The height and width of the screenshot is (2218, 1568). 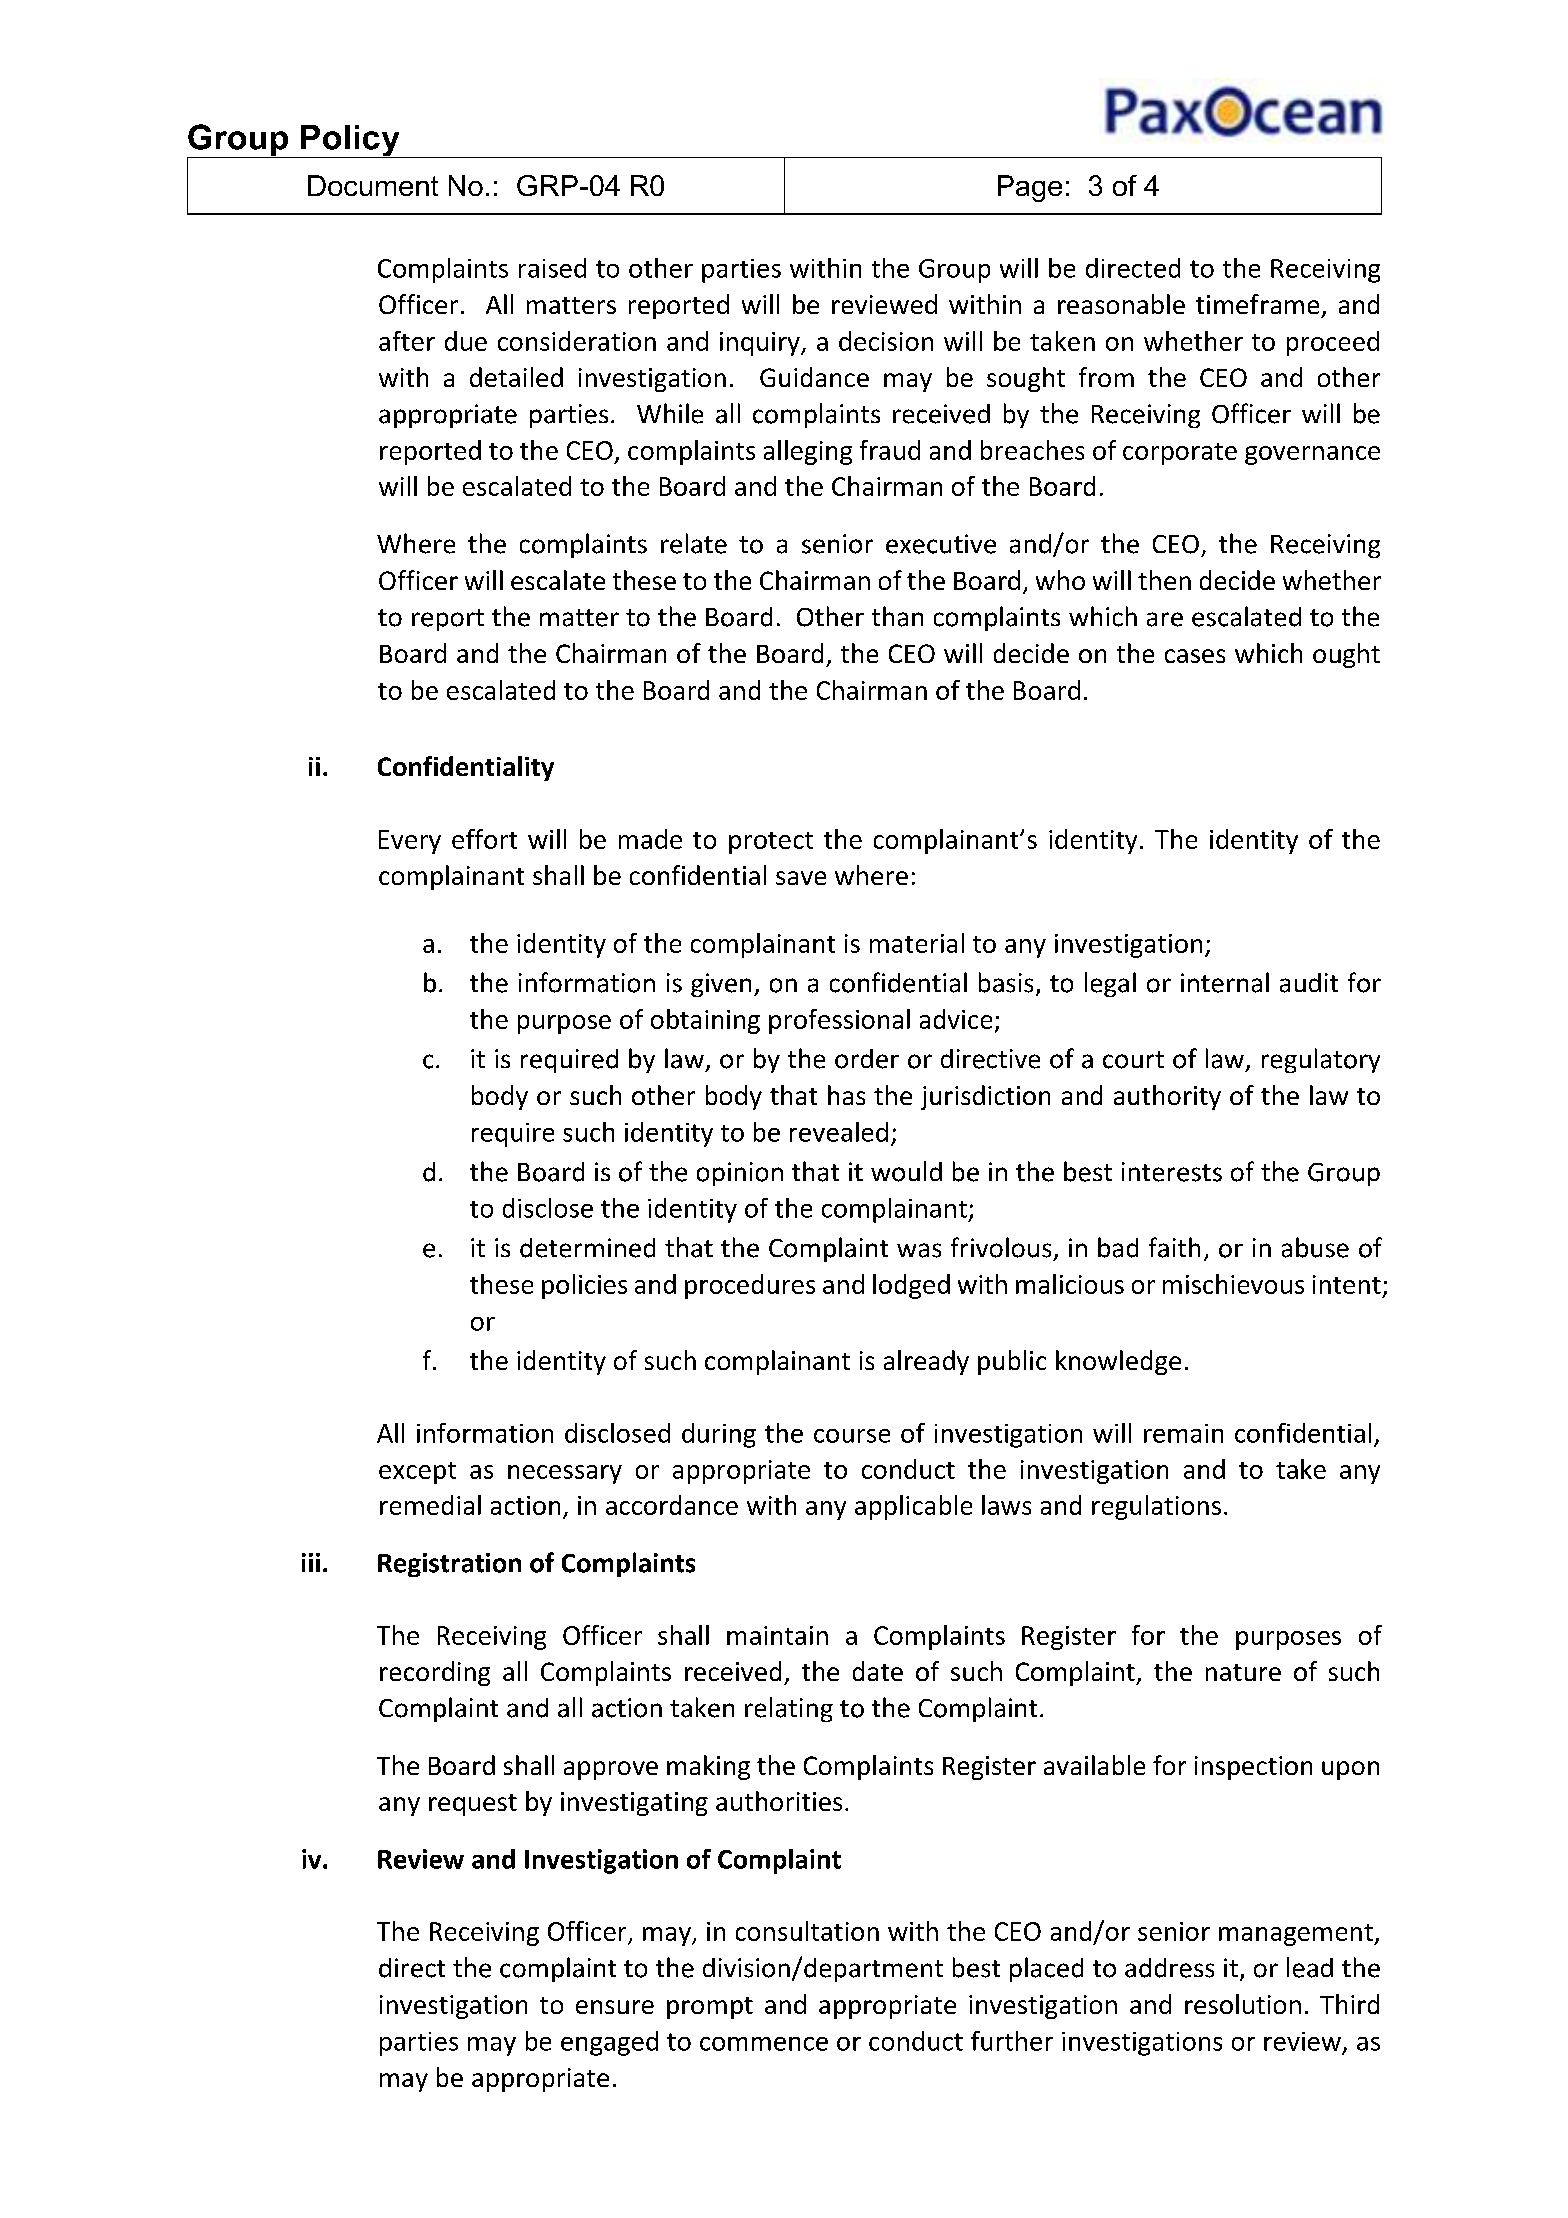 What do you see at coordinates (373, 185) in the screenshot?
I see `Document` at bounding box center [373, 185].
